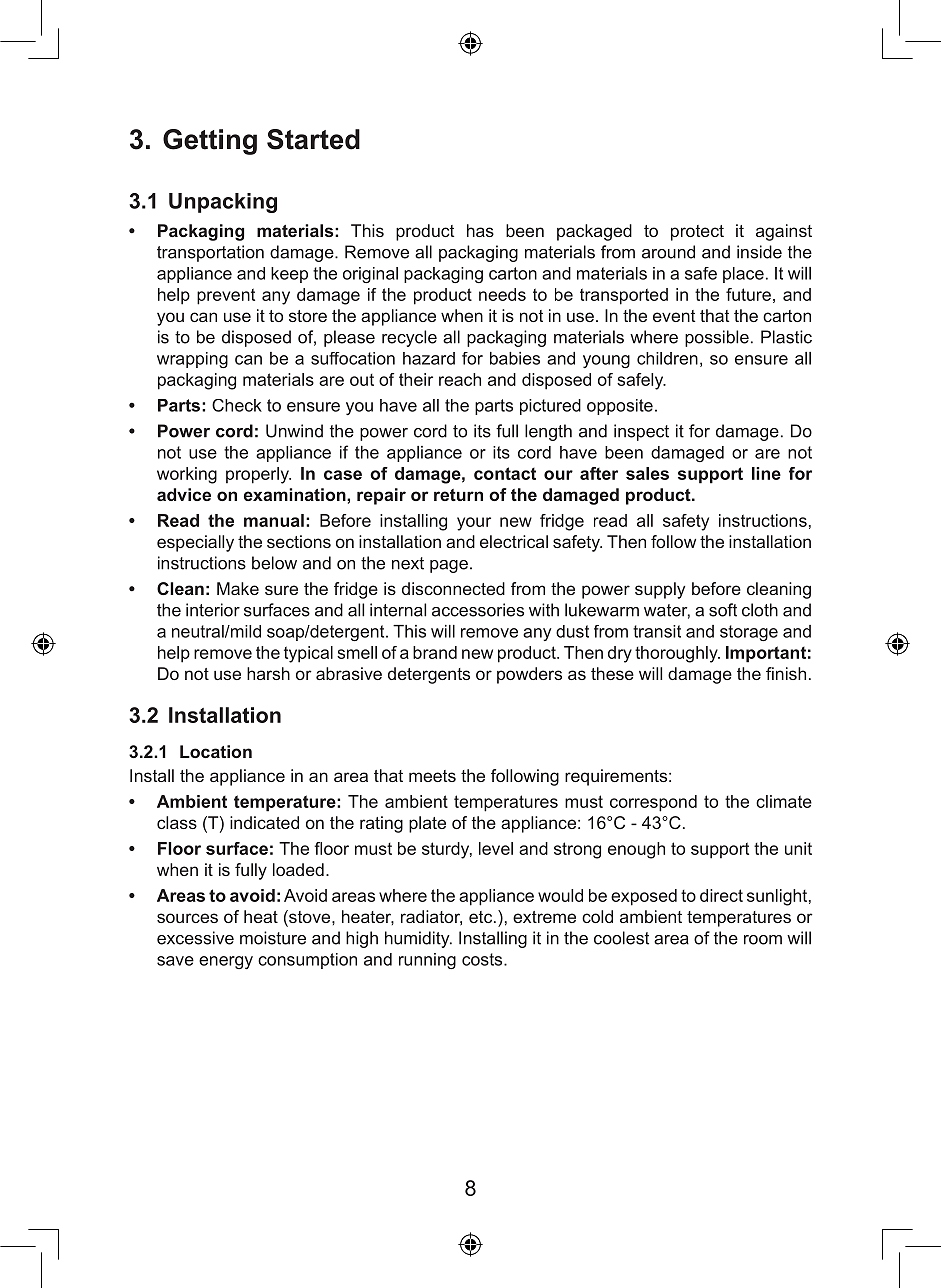 Image resolution: width=941 pixels, height=1288 pixels. Describe the element at coordinates (432, 776) in the page. I see `meets` at that location.
